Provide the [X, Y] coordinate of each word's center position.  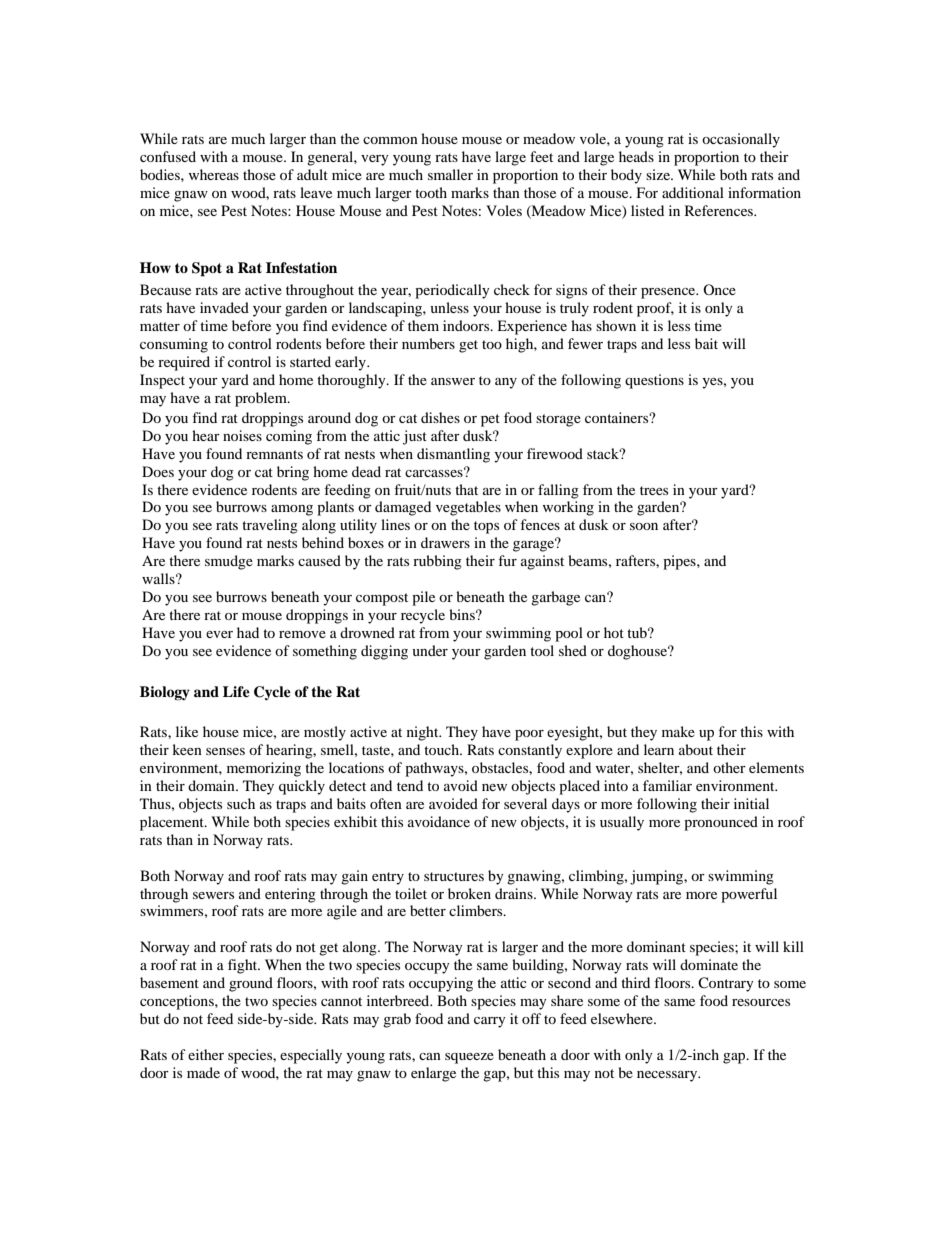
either [206, 1054]
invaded [224, 307]
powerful [749, 895]
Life [236, 691]
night [424, 733]
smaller [450, 174]
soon [644, 526]
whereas [214, 174]
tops [486, 527]
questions [654, 381]
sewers [213, 895]
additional [693, 192]
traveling [270, 526]
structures [454, 876]
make [678, 731]
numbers [428, 343]
